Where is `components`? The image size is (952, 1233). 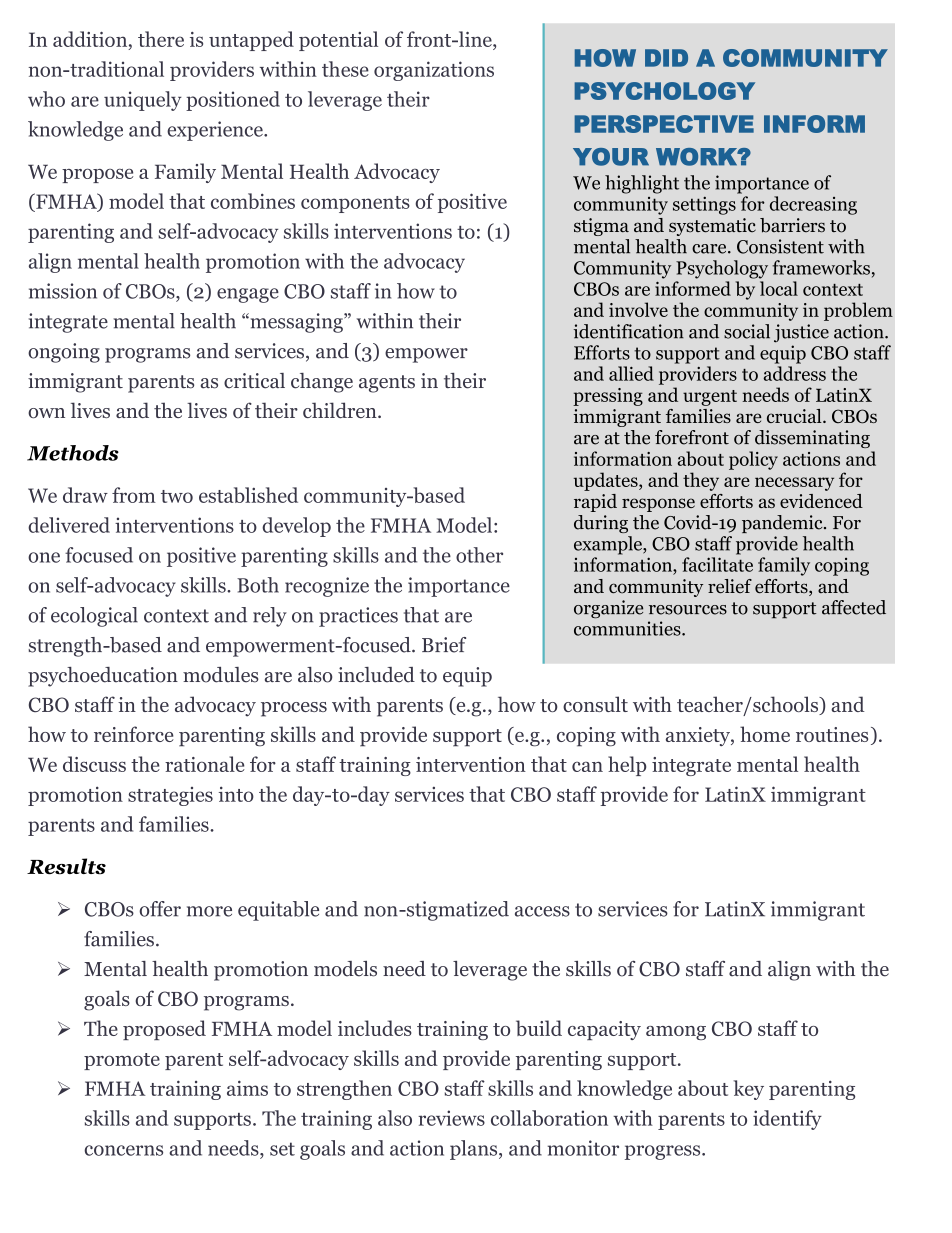
components is located at coordinates (355, 204).
